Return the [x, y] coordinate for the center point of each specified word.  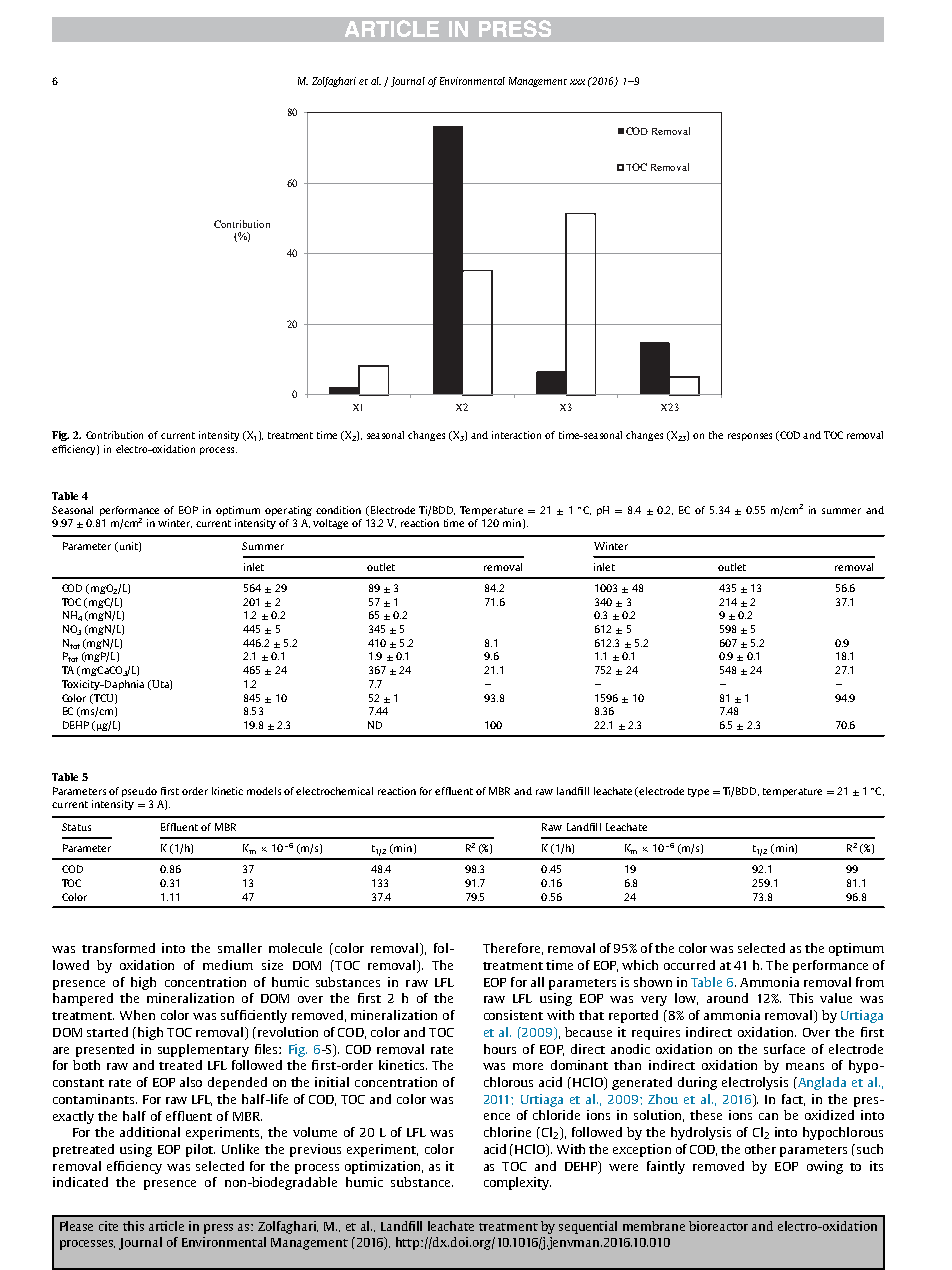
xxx [577, 82]
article [166, 1226]
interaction [516, 435]
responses [750, 437]
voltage [330, 524]
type [698, 792]
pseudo [139, 792]
